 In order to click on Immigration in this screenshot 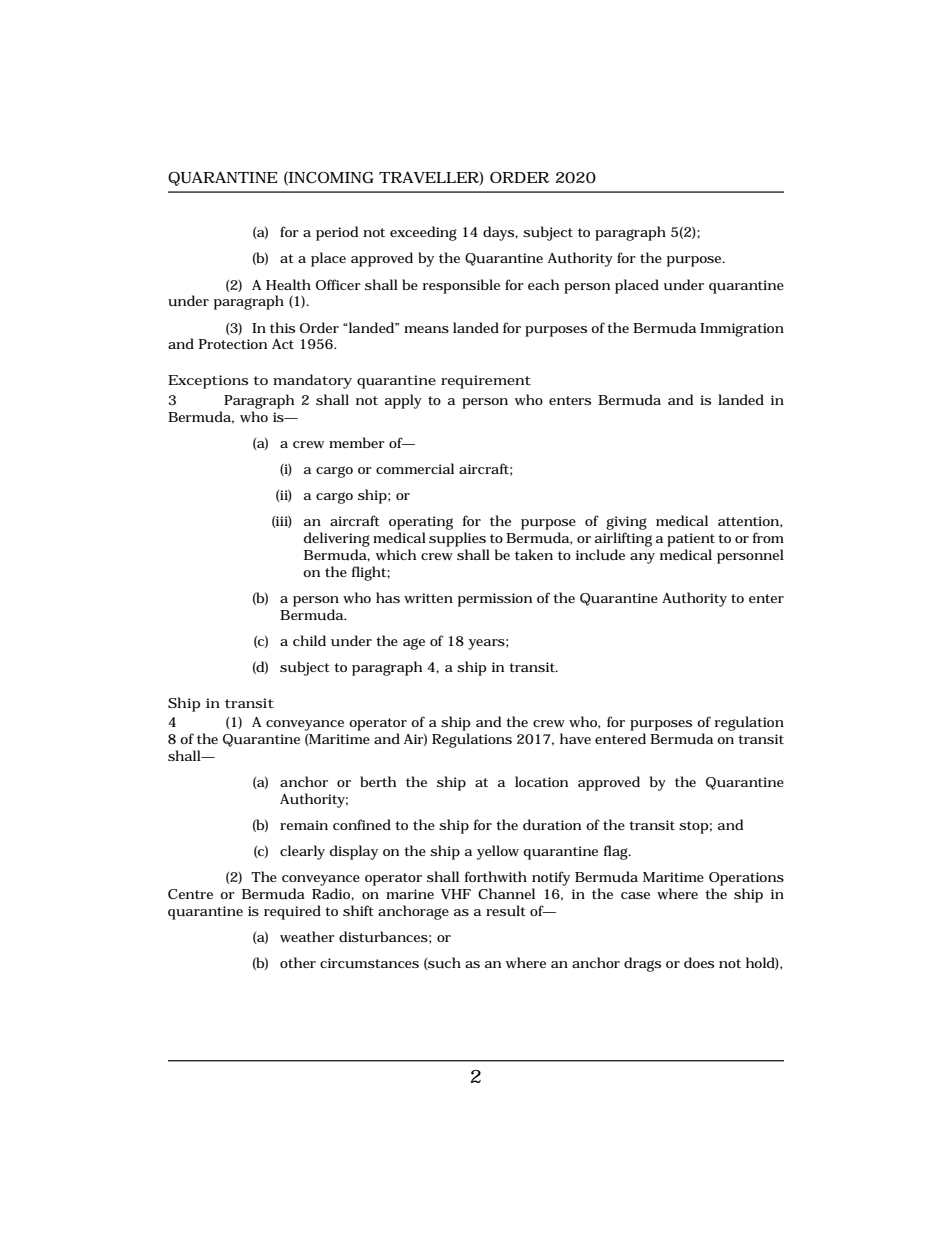, I will do `click(742, 330)`.
